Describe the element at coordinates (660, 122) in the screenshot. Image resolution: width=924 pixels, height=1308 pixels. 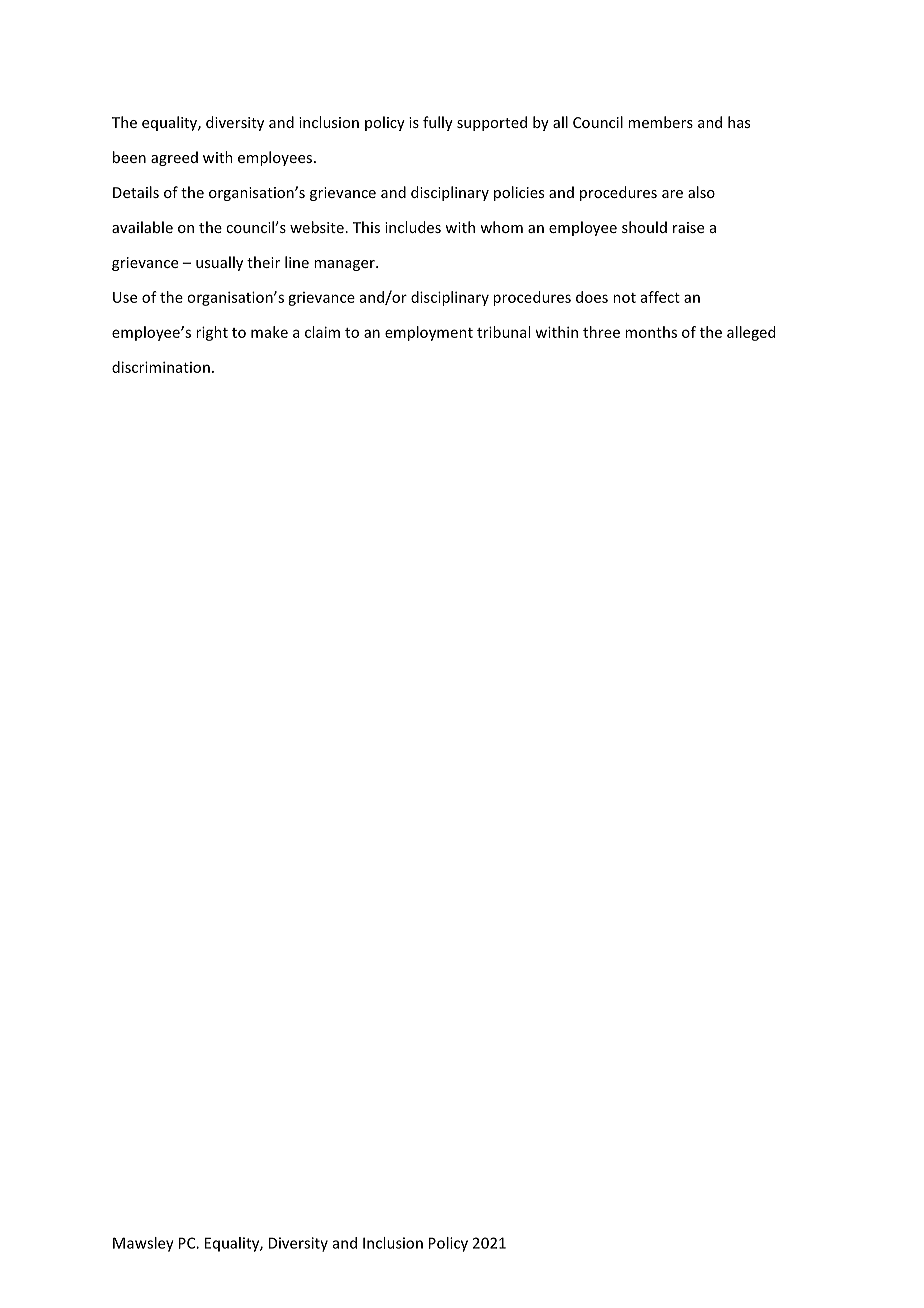
I see `members` at that location.
